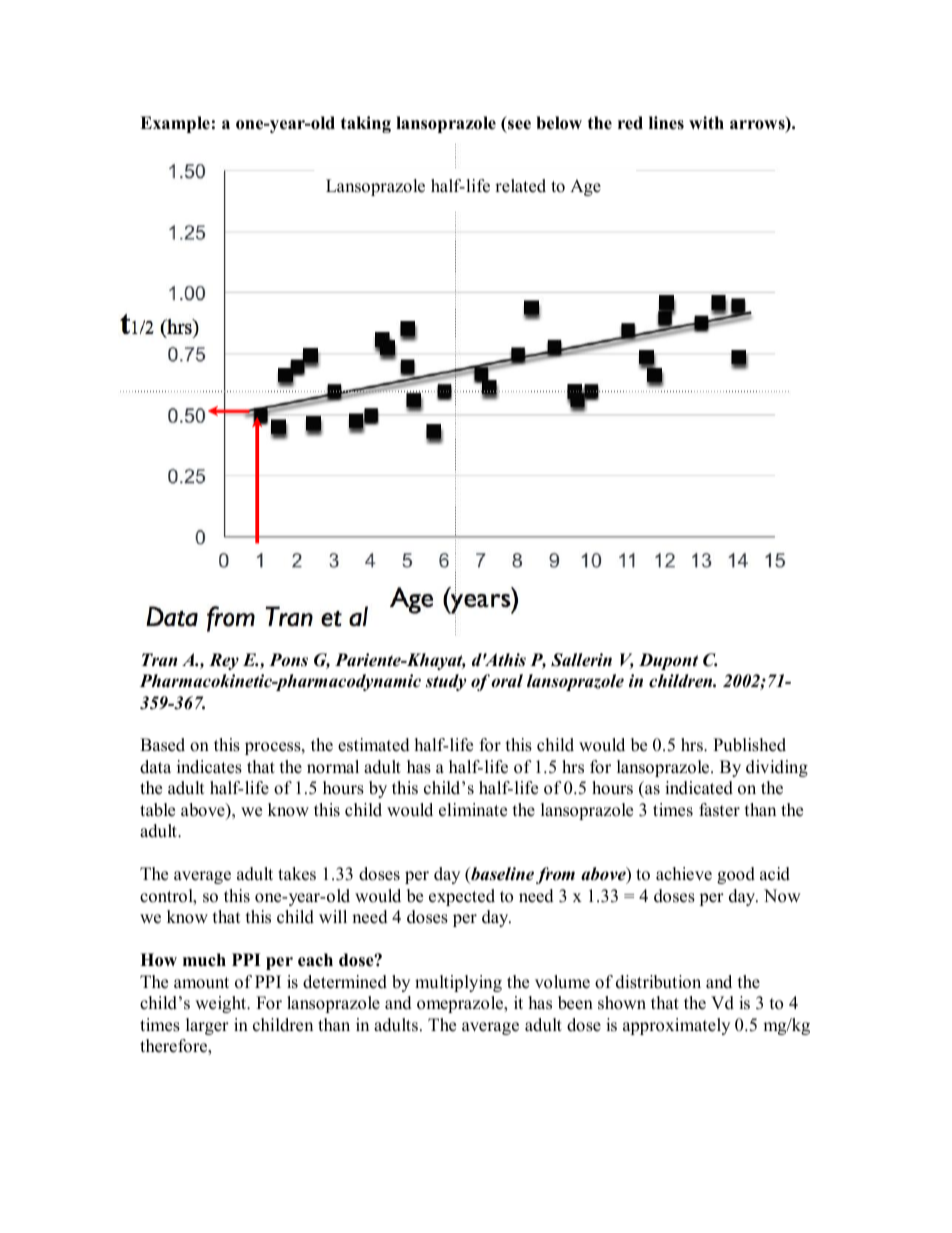 This screenshot has height=1233, width=952. What do you see at coordinates (519, 125) in the screenshot?
I see `see` at bounding box center [519, 125].
